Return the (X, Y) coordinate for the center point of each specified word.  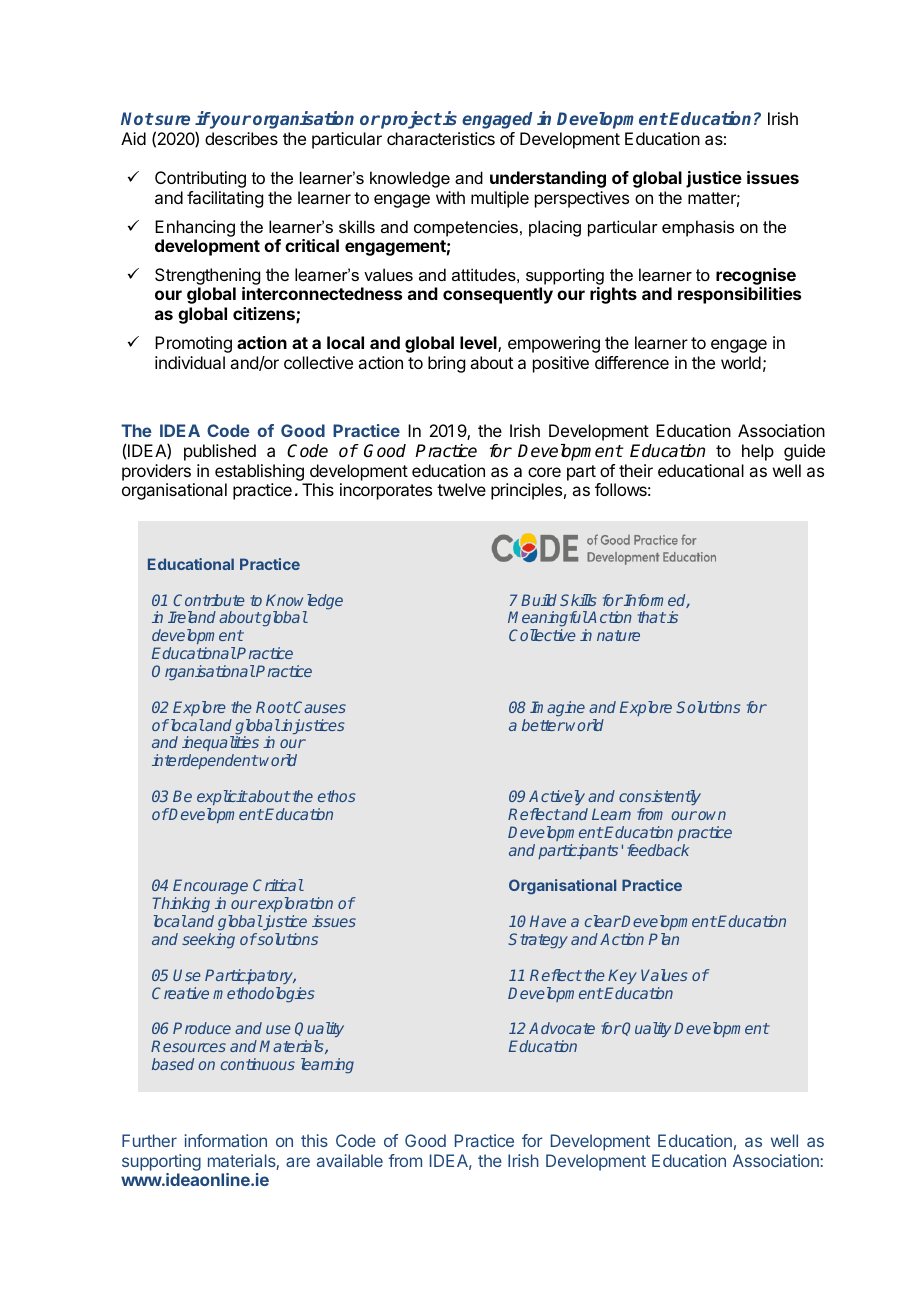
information (226, 1140)
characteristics (441, 138)
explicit (222, 797)
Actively (557, 797)
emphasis (698, 228)
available (350, 1160)
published (220, 452)
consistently (660, 797)
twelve (461, 489)
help (758, 452)
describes (241, 138)
